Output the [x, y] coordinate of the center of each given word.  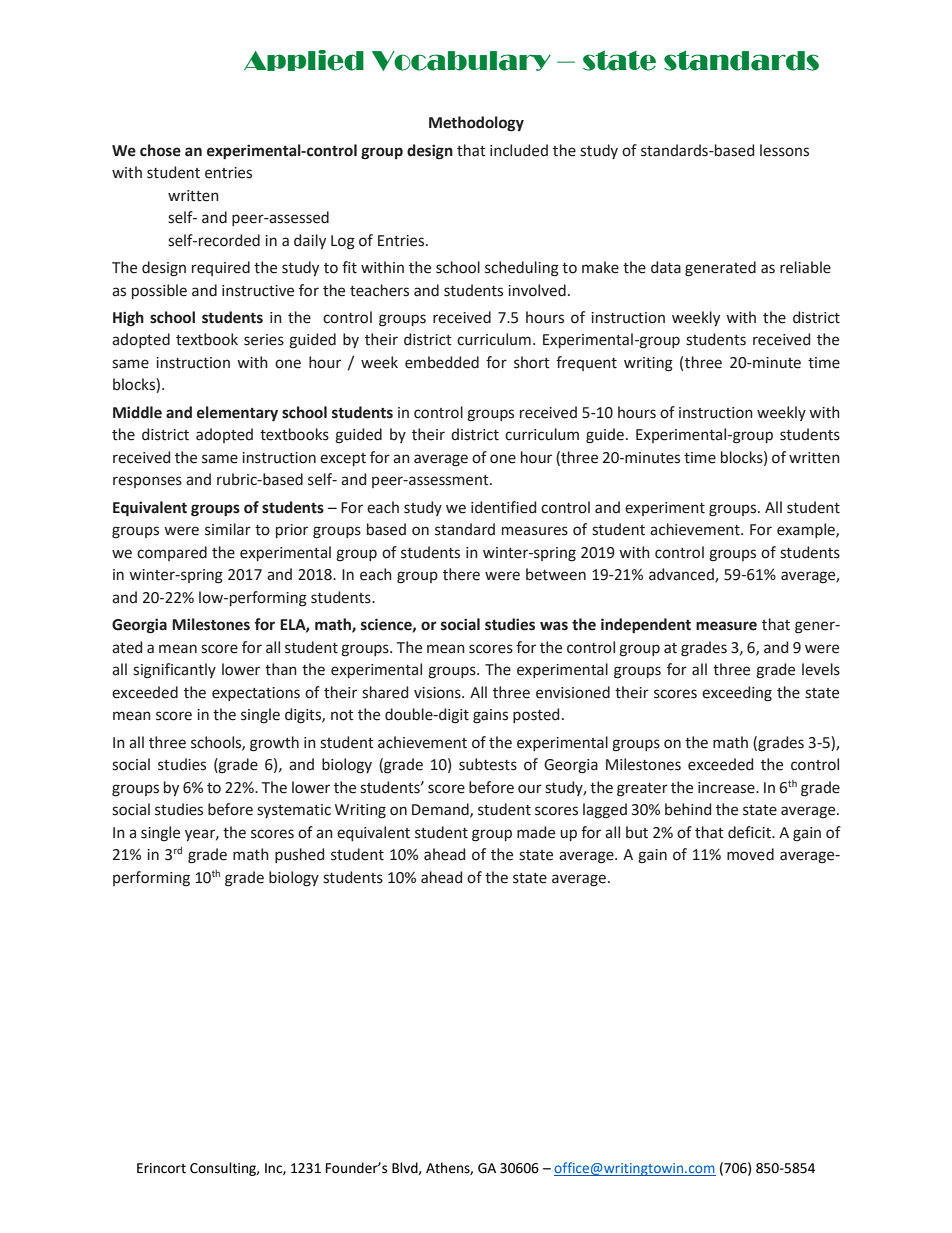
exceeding [737, 694]
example [807, 530]
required [221, 268]
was [554, 626]
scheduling [522, 269]
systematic [294, 811]
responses [147, 482]
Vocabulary [461, 61]
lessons [784, 150]
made [536, 832]
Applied [304, 60]
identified [503, 507]
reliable [805, 267]
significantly [174, 671]
